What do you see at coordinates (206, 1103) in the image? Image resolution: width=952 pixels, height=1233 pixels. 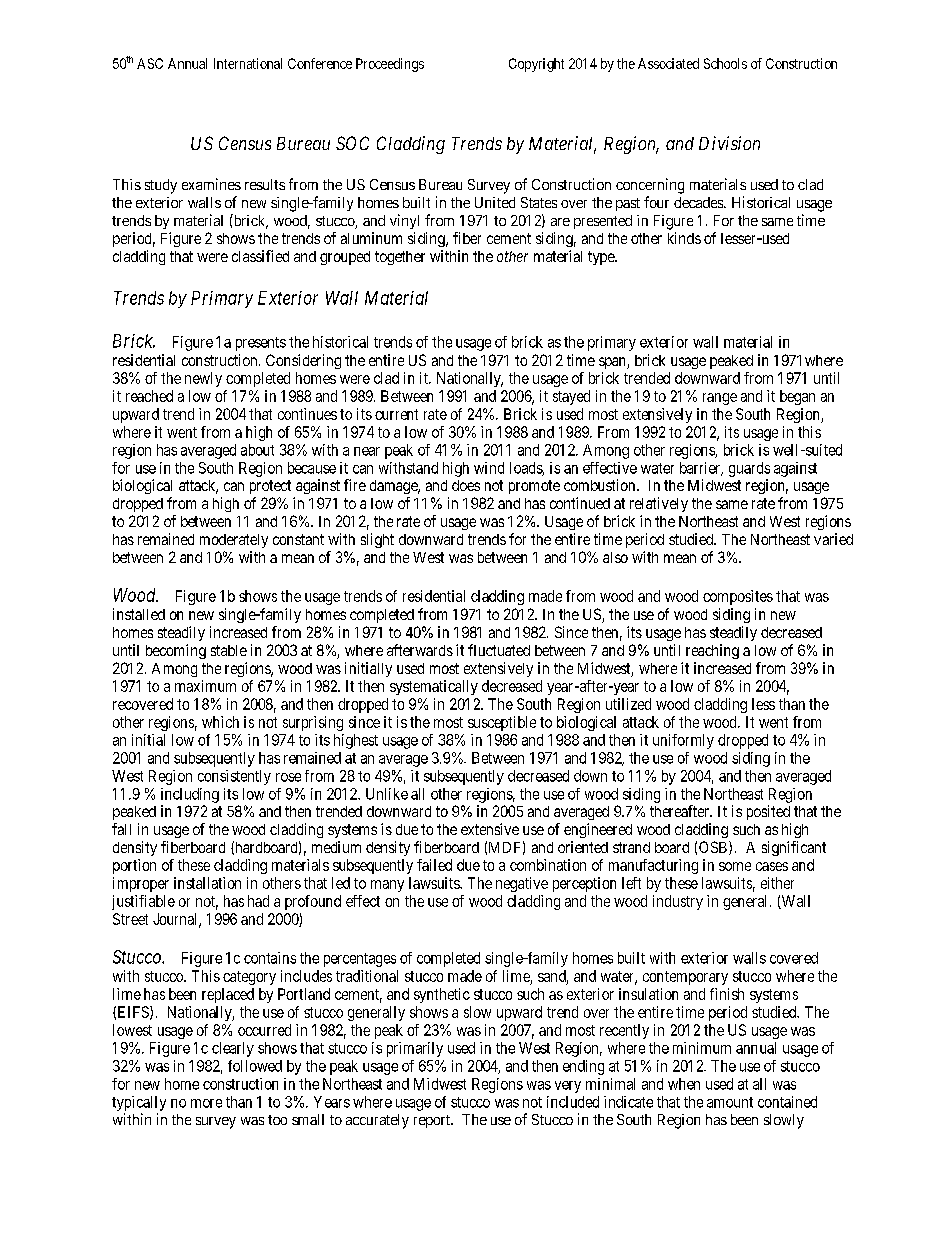 I see `more` at bounding box center [206, 1103].
